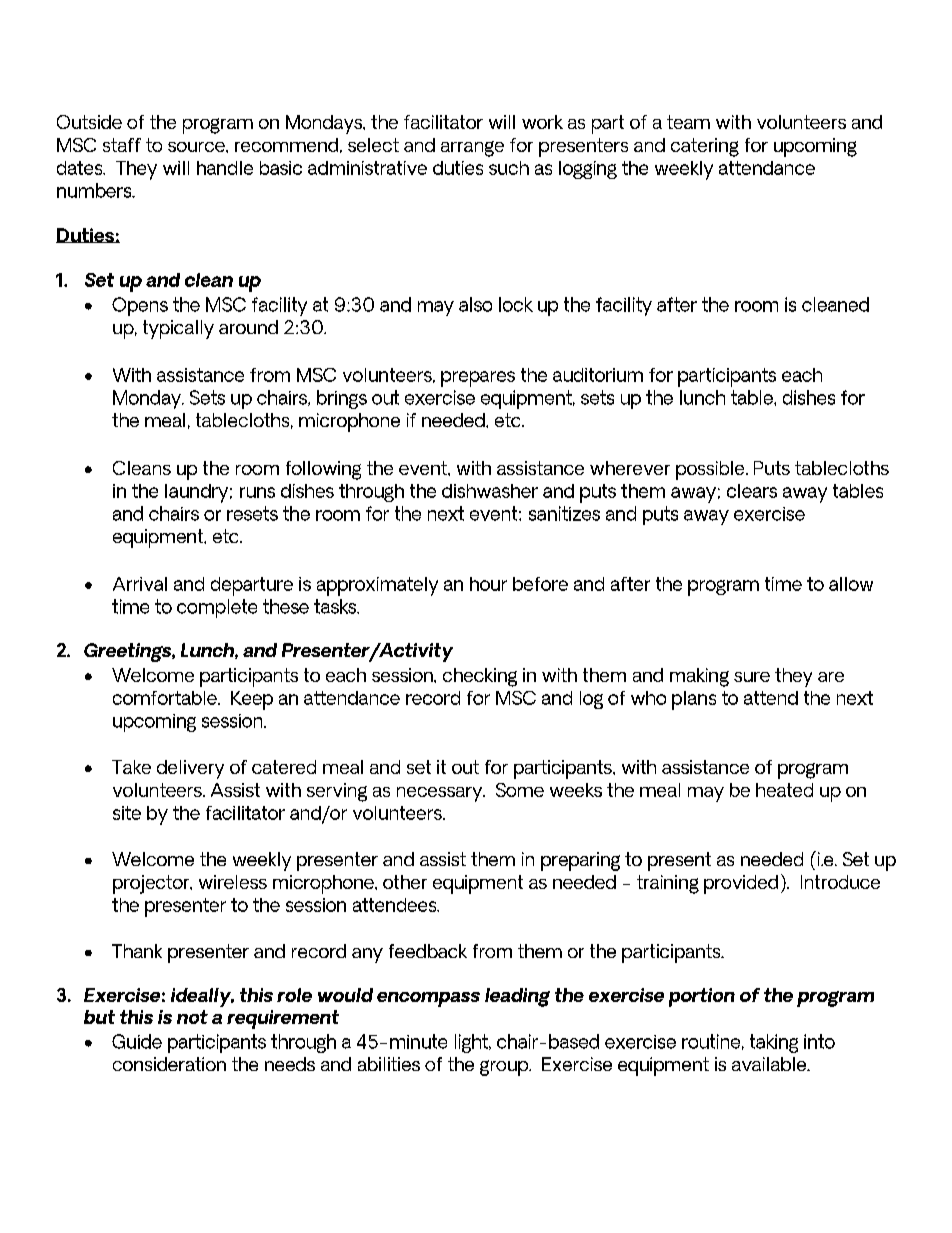  What do you see at coordinates (472, 149) in the document?
I see `arrange` at bounding box center [472, 149].
